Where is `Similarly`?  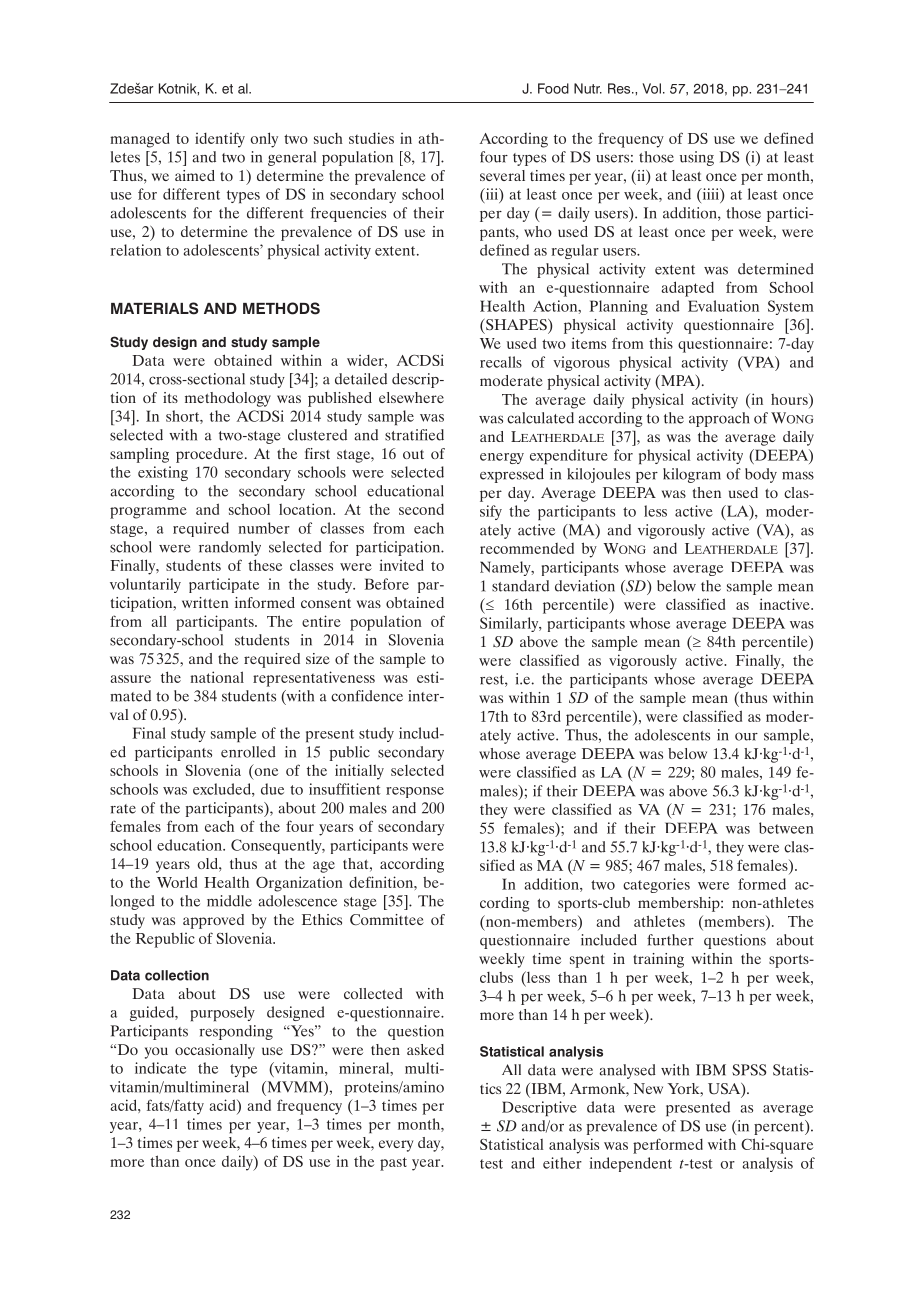
Similarly is located at coordinates (510, 624).
